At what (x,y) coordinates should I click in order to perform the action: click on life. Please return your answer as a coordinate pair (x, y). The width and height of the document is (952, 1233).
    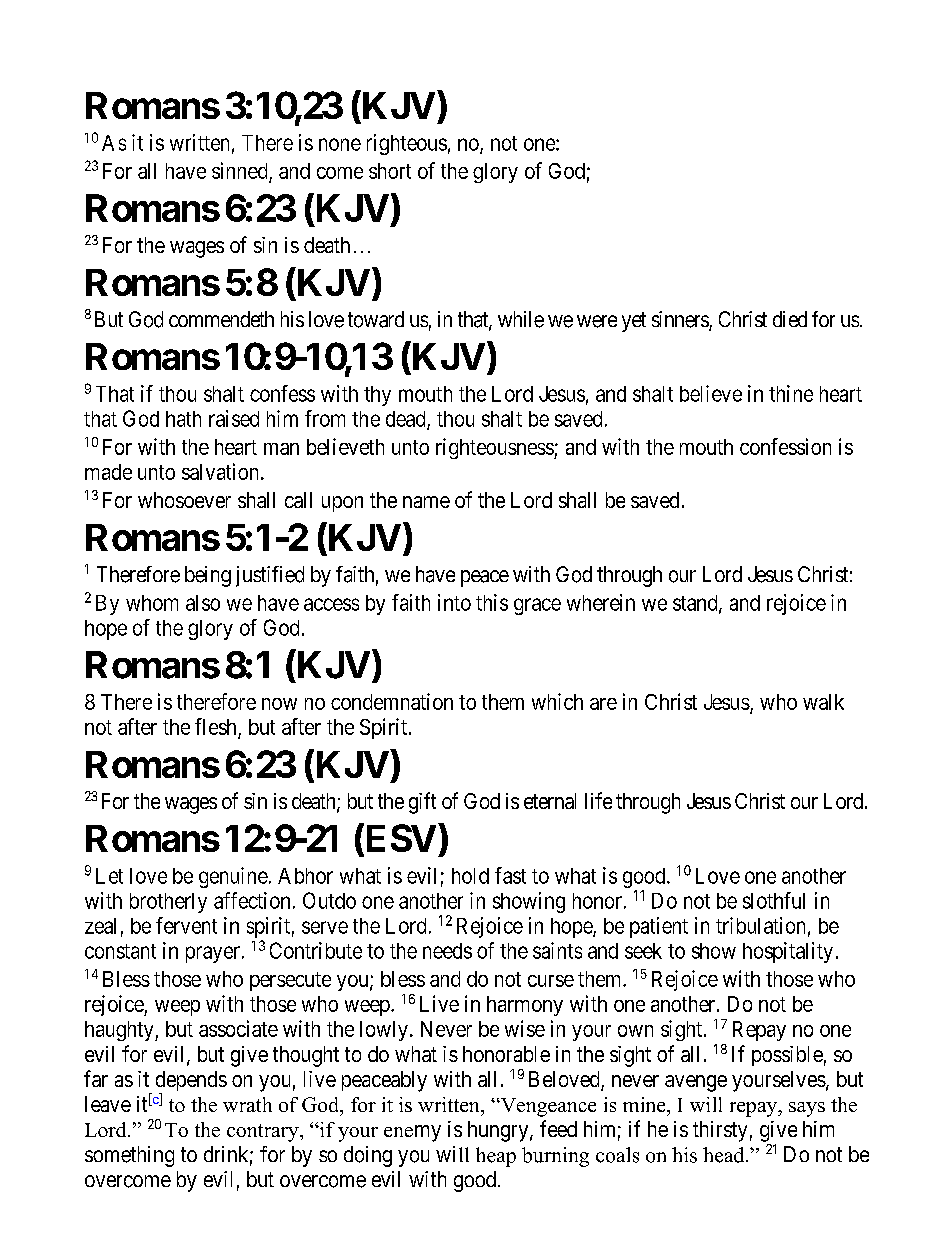
    Looking at the image, I should click on (598, 800).
